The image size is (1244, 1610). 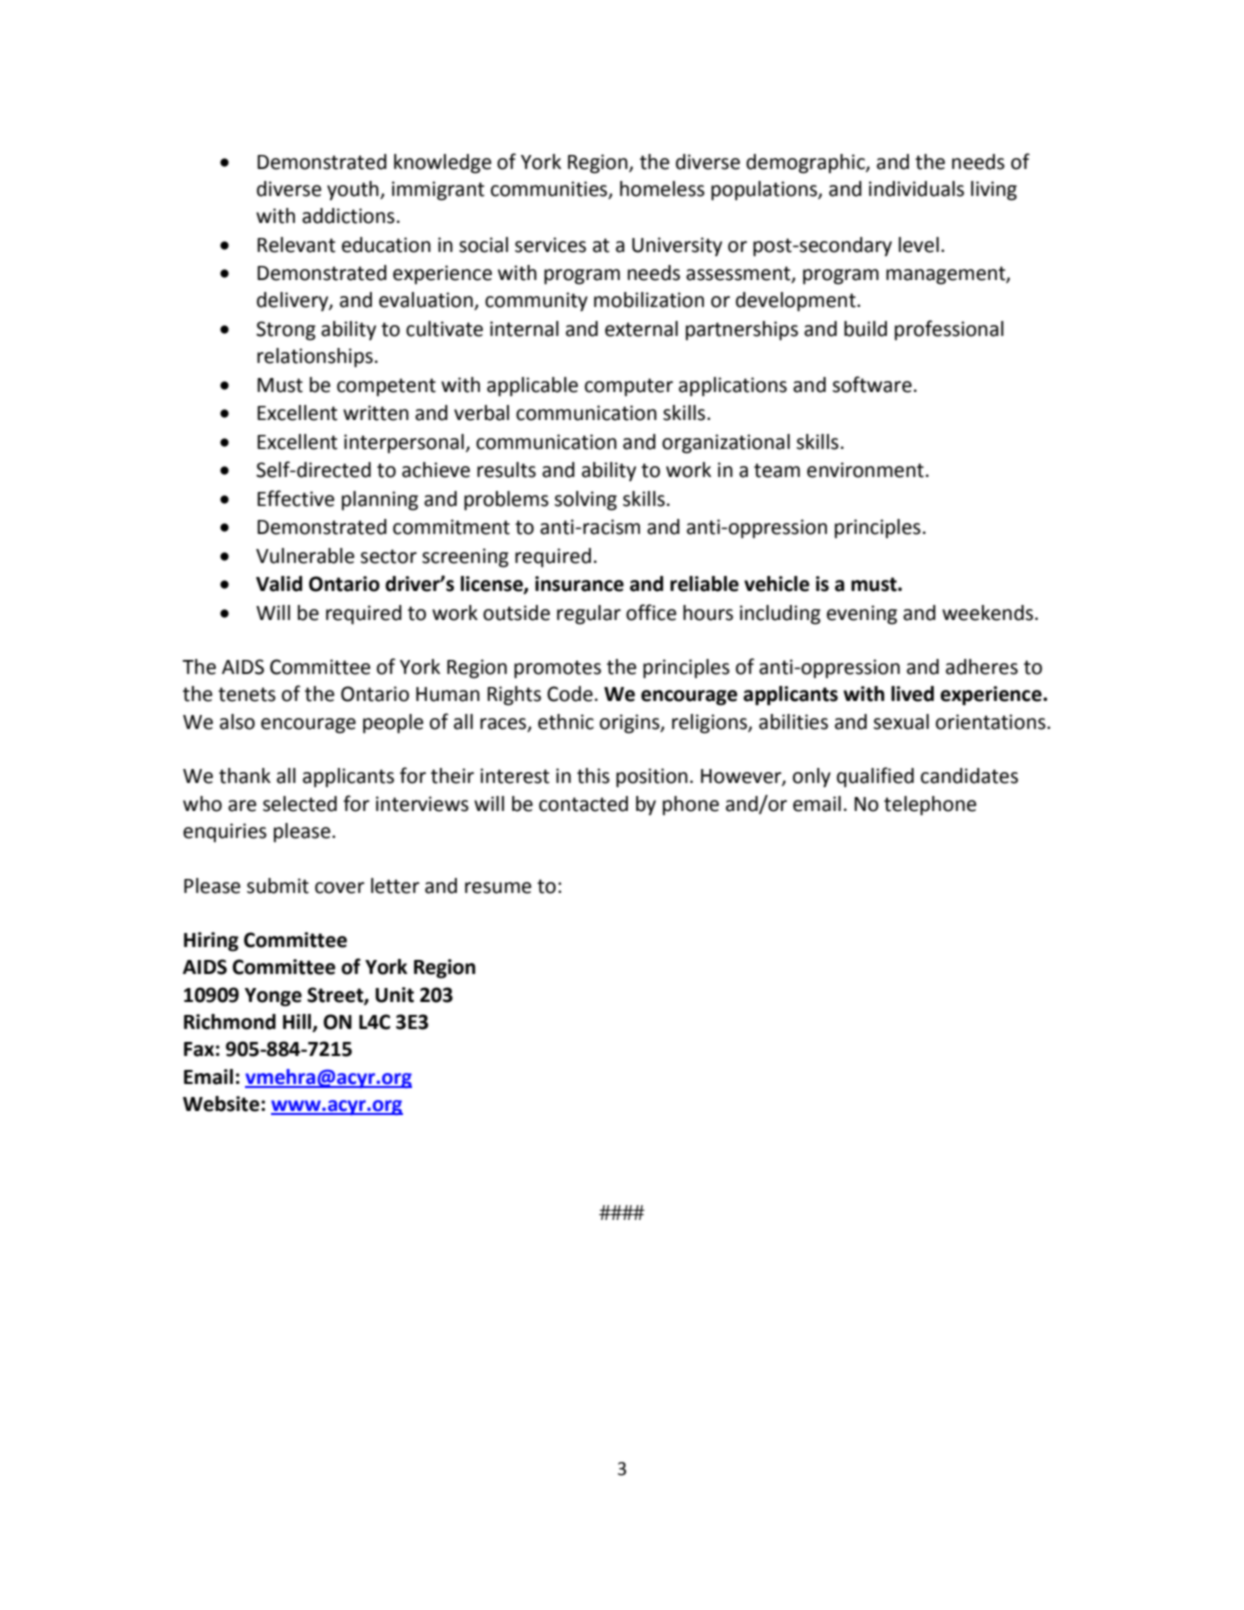 What do you see at coordinates (354, 190) in the page?
I see `youth` at bounding box center [354, 190].
